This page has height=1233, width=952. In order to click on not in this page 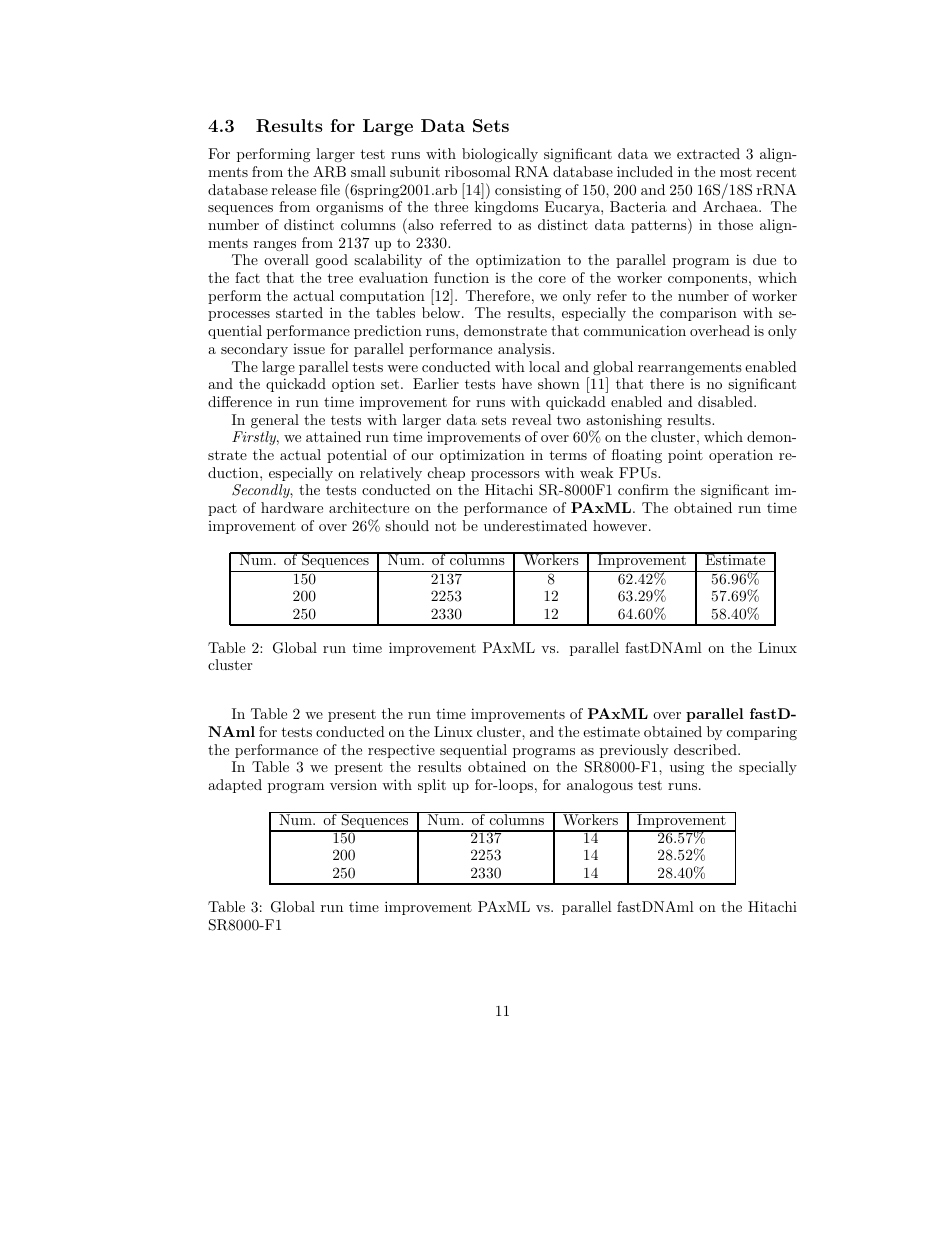, I will do `click(445, 526)`.
